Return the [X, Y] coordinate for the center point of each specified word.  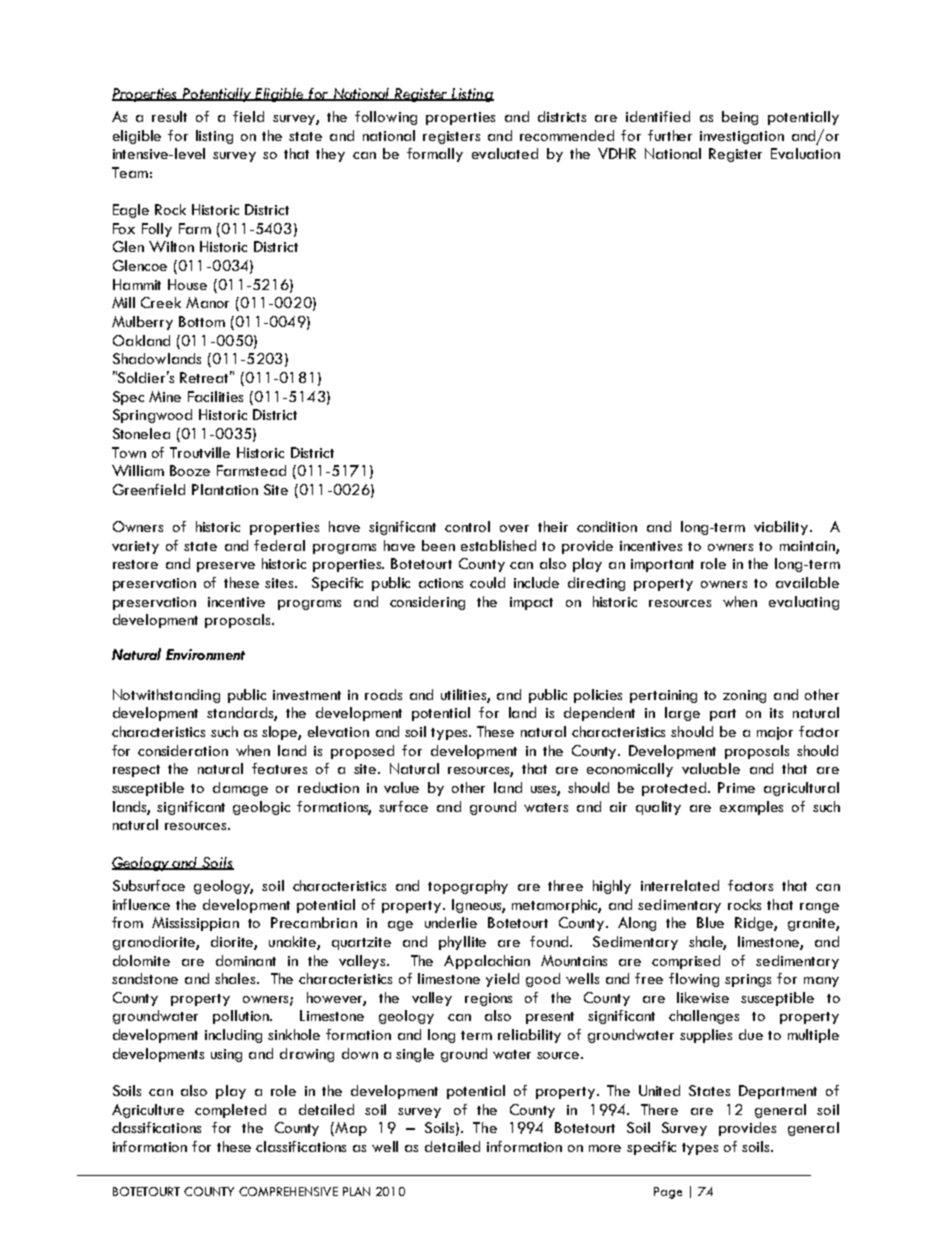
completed [230, 1111]
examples [751, 808]
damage [240, 789]
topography [468, 887]
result [169, 116]
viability [782, 528]
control [467, 526]
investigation [742, 137]
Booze [190, 470]
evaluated [505, 153]
